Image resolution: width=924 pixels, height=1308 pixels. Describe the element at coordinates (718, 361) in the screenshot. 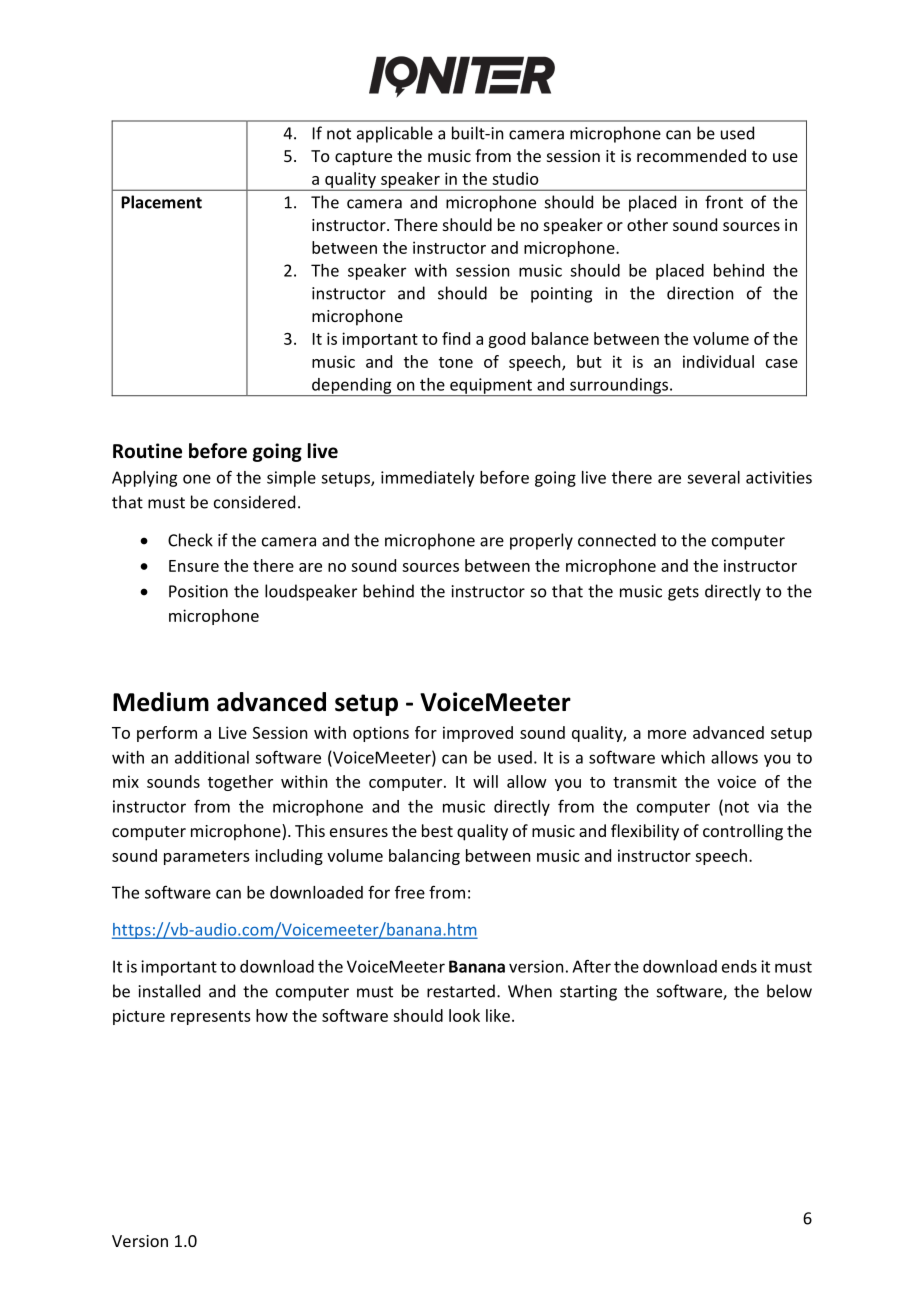

I see `individual` at that location.
